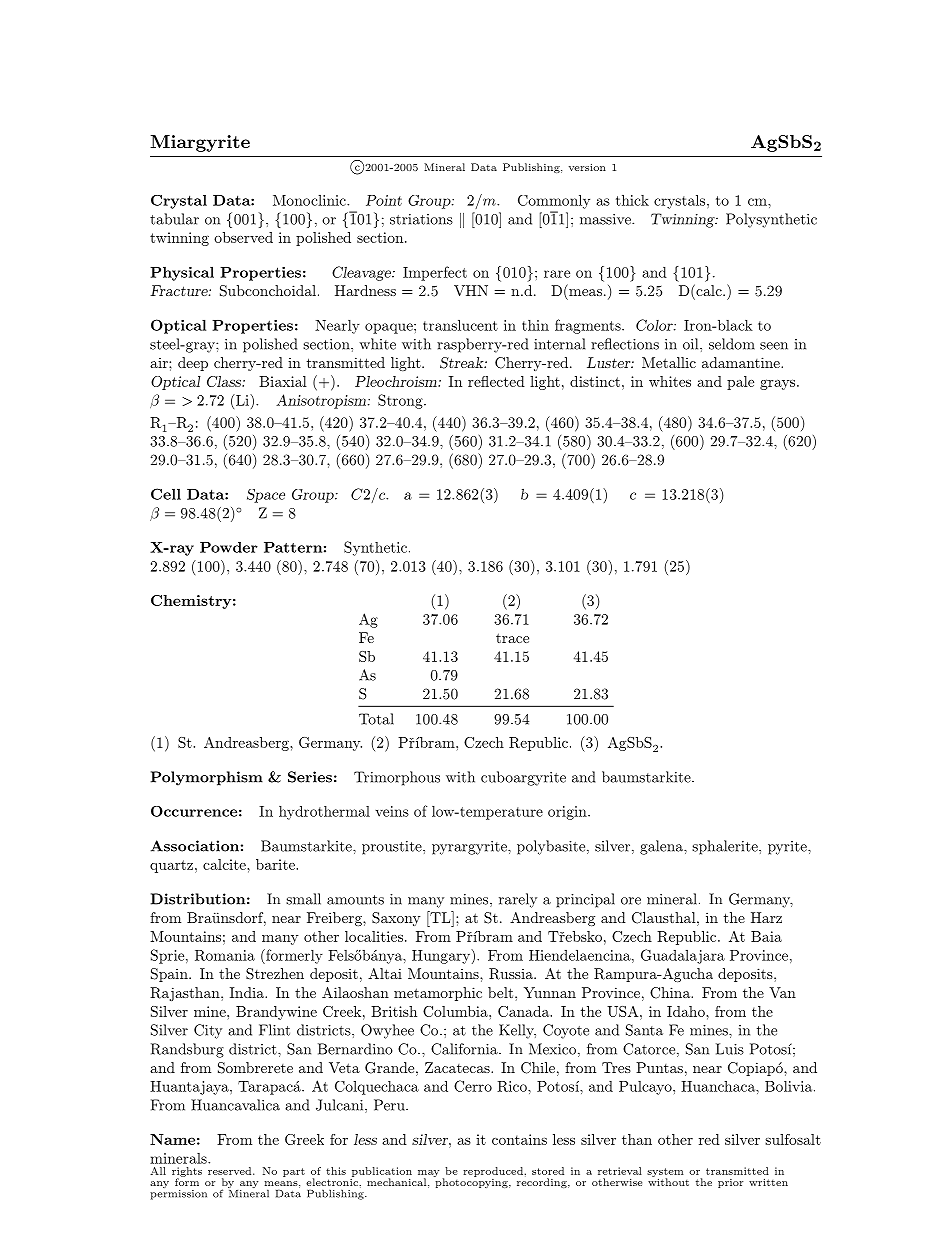 The width and height of the screenshot is (952, 1233). Describe the element at coordinates (512, 638) in the screenshot. I see `trace` at that location.
